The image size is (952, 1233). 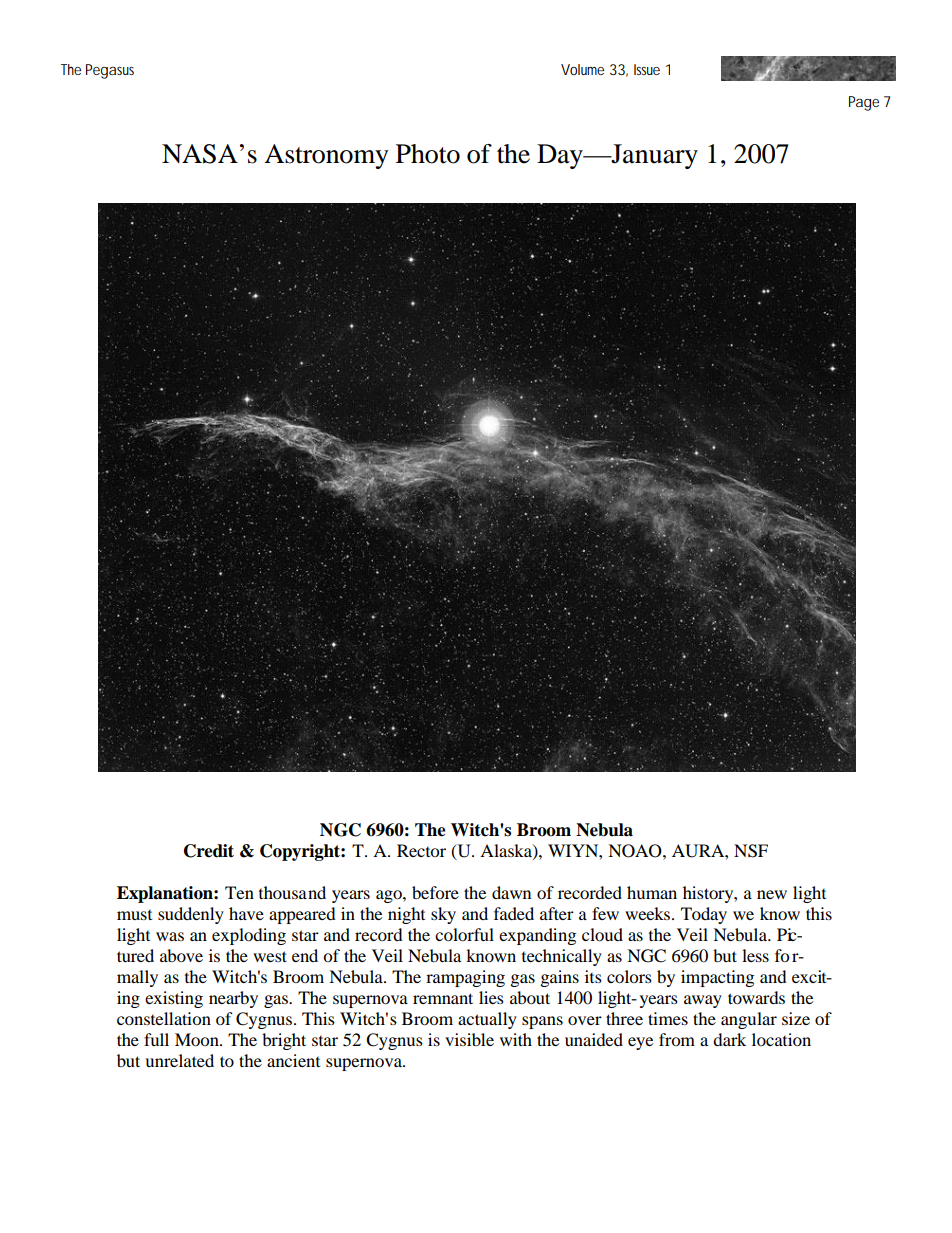 What do you see at coordinates (428, 154) in the screenshot?
I see `Photo` at bounding box center [428, 154].
